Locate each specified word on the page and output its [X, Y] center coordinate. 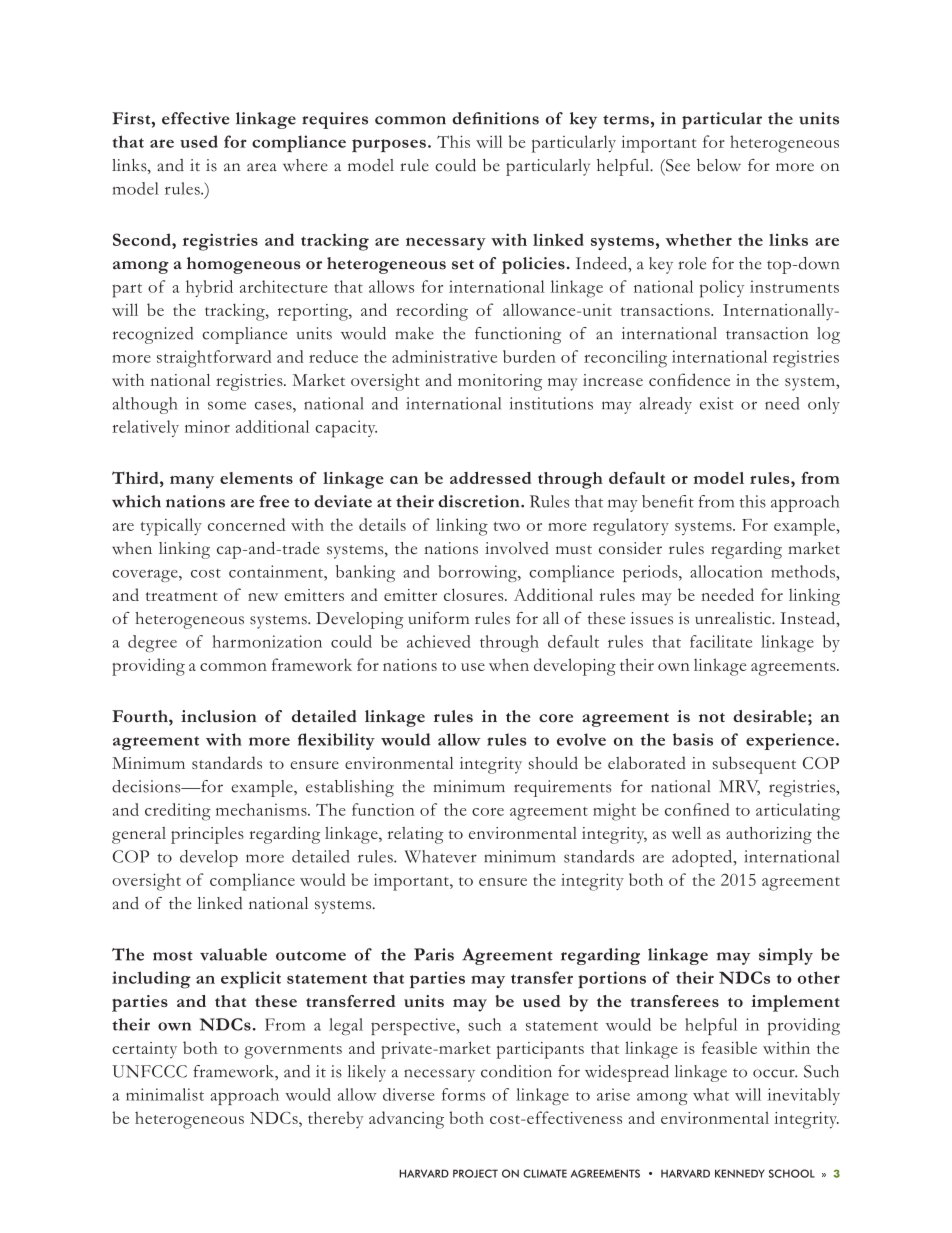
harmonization [267, 641]
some [227, 405]
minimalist [165, 1094]
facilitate [721, 641]
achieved [439, 641]
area [262, 167]
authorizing [769, 835]
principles [207, 835]
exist [717, 403]
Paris [434, 954]
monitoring [500, 382]
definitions [495, 118]
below [719, 165]
